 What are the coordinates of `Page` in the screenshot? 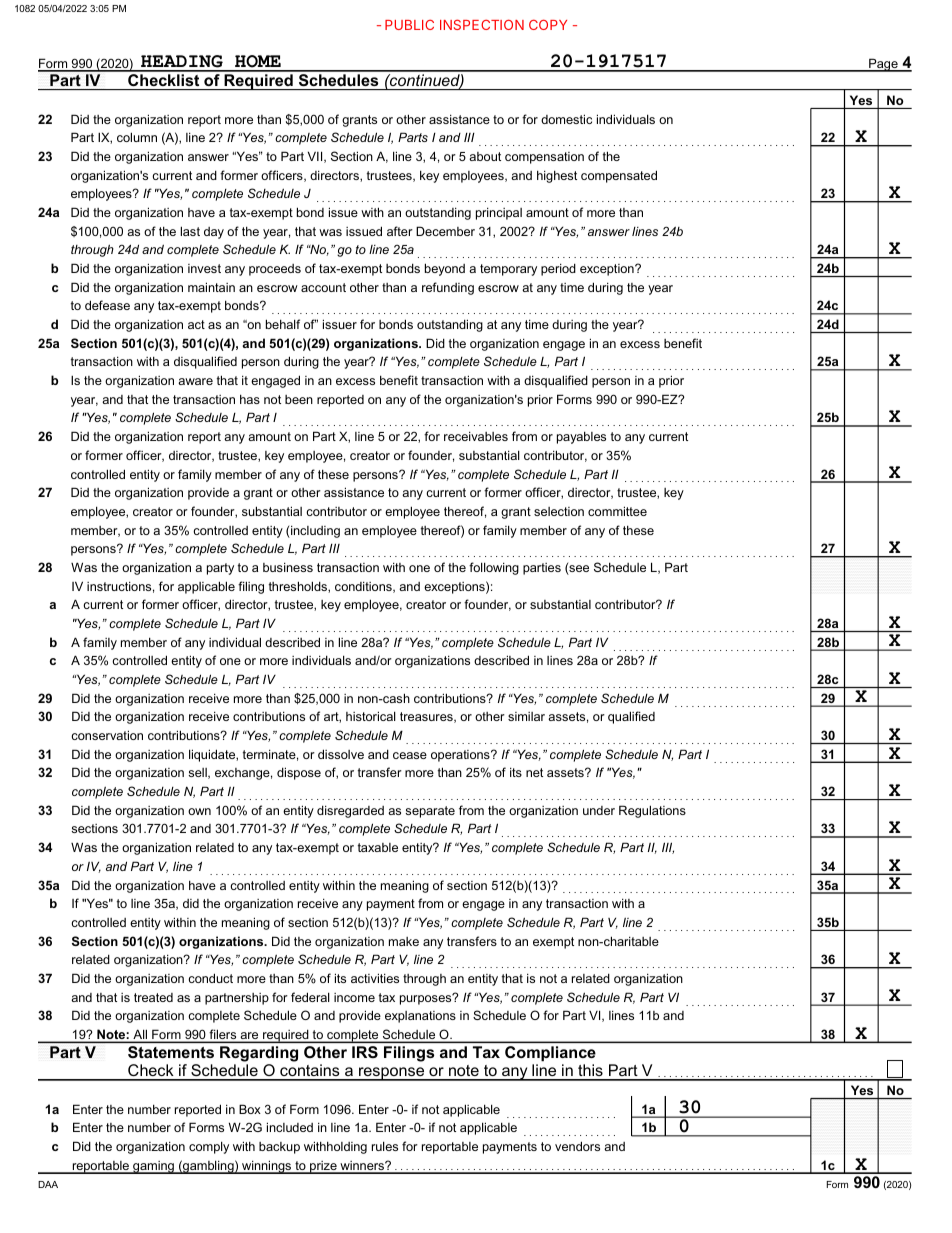 It's located at (883, 65).
